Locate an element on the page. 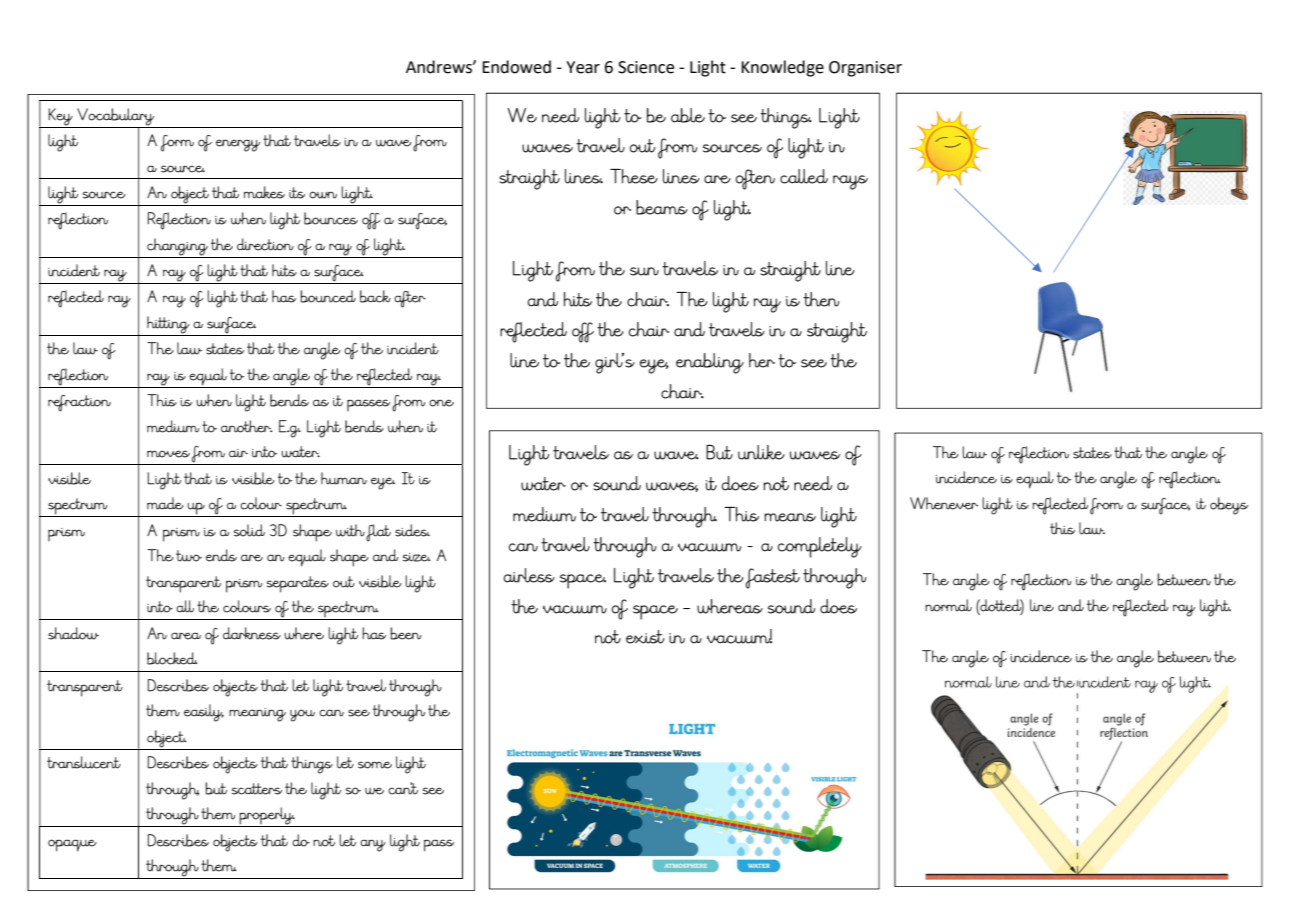  changing is located at coordinates (177, 248).
